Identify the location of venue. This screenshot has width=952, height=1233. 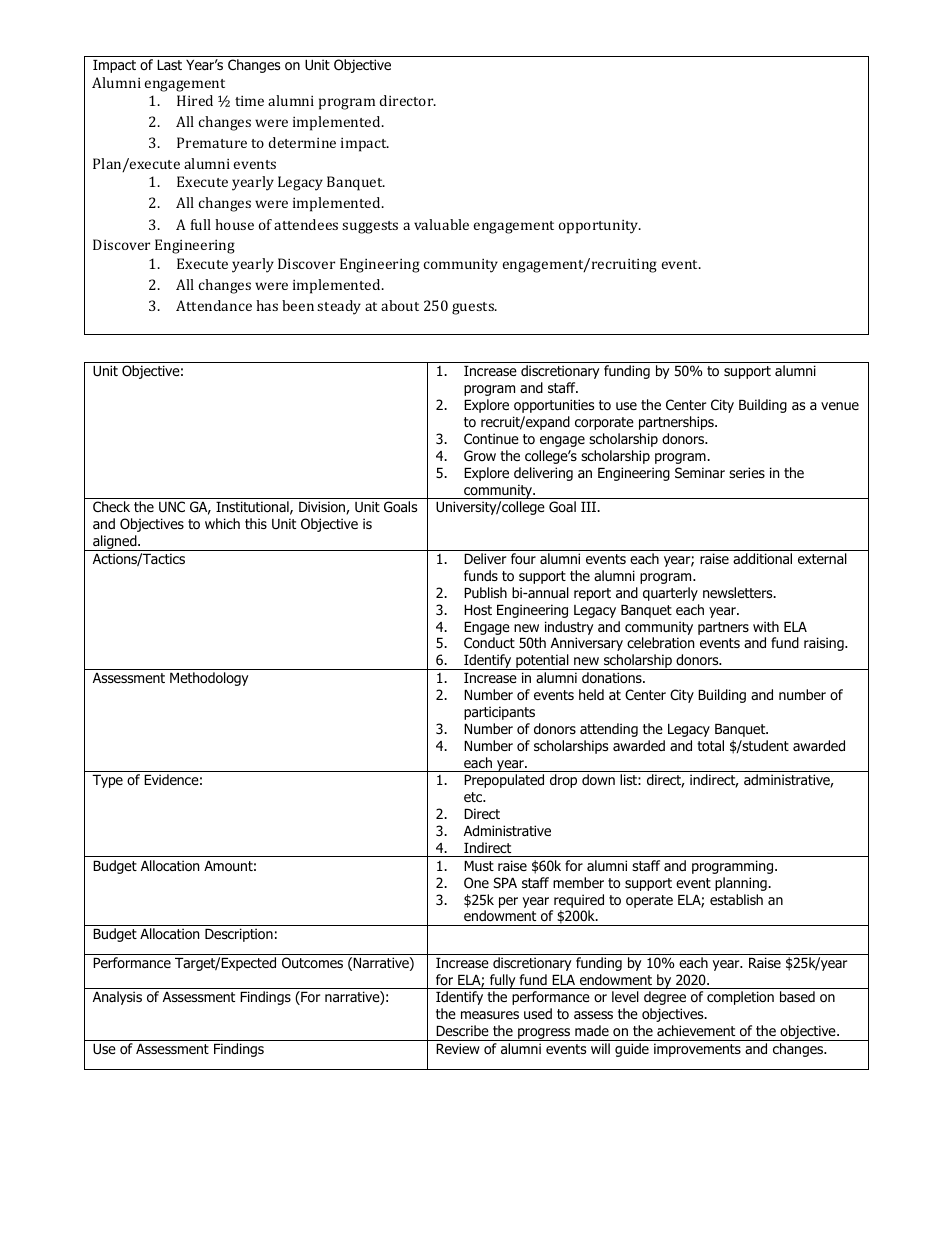
(840, 406).
